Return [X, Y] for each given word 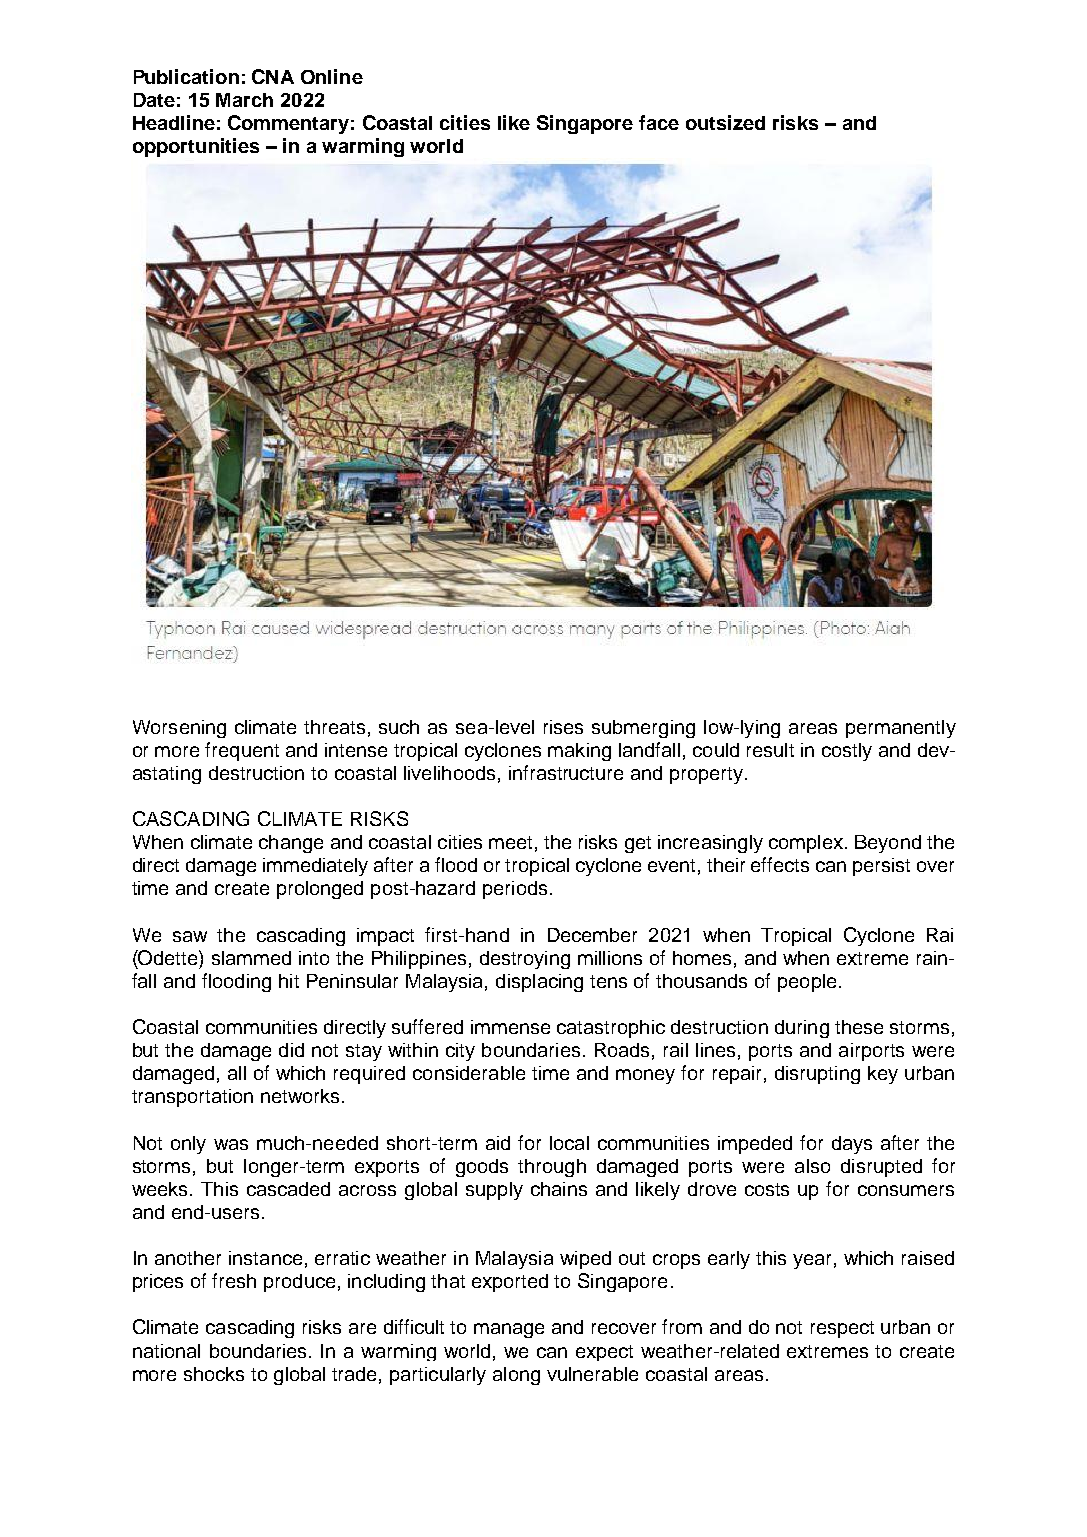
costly [847, 752]
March [244, 100]
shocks [214, 1374]
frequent [242, 751]
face [659, 122]
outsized [725, 122]
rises [563, 727]
